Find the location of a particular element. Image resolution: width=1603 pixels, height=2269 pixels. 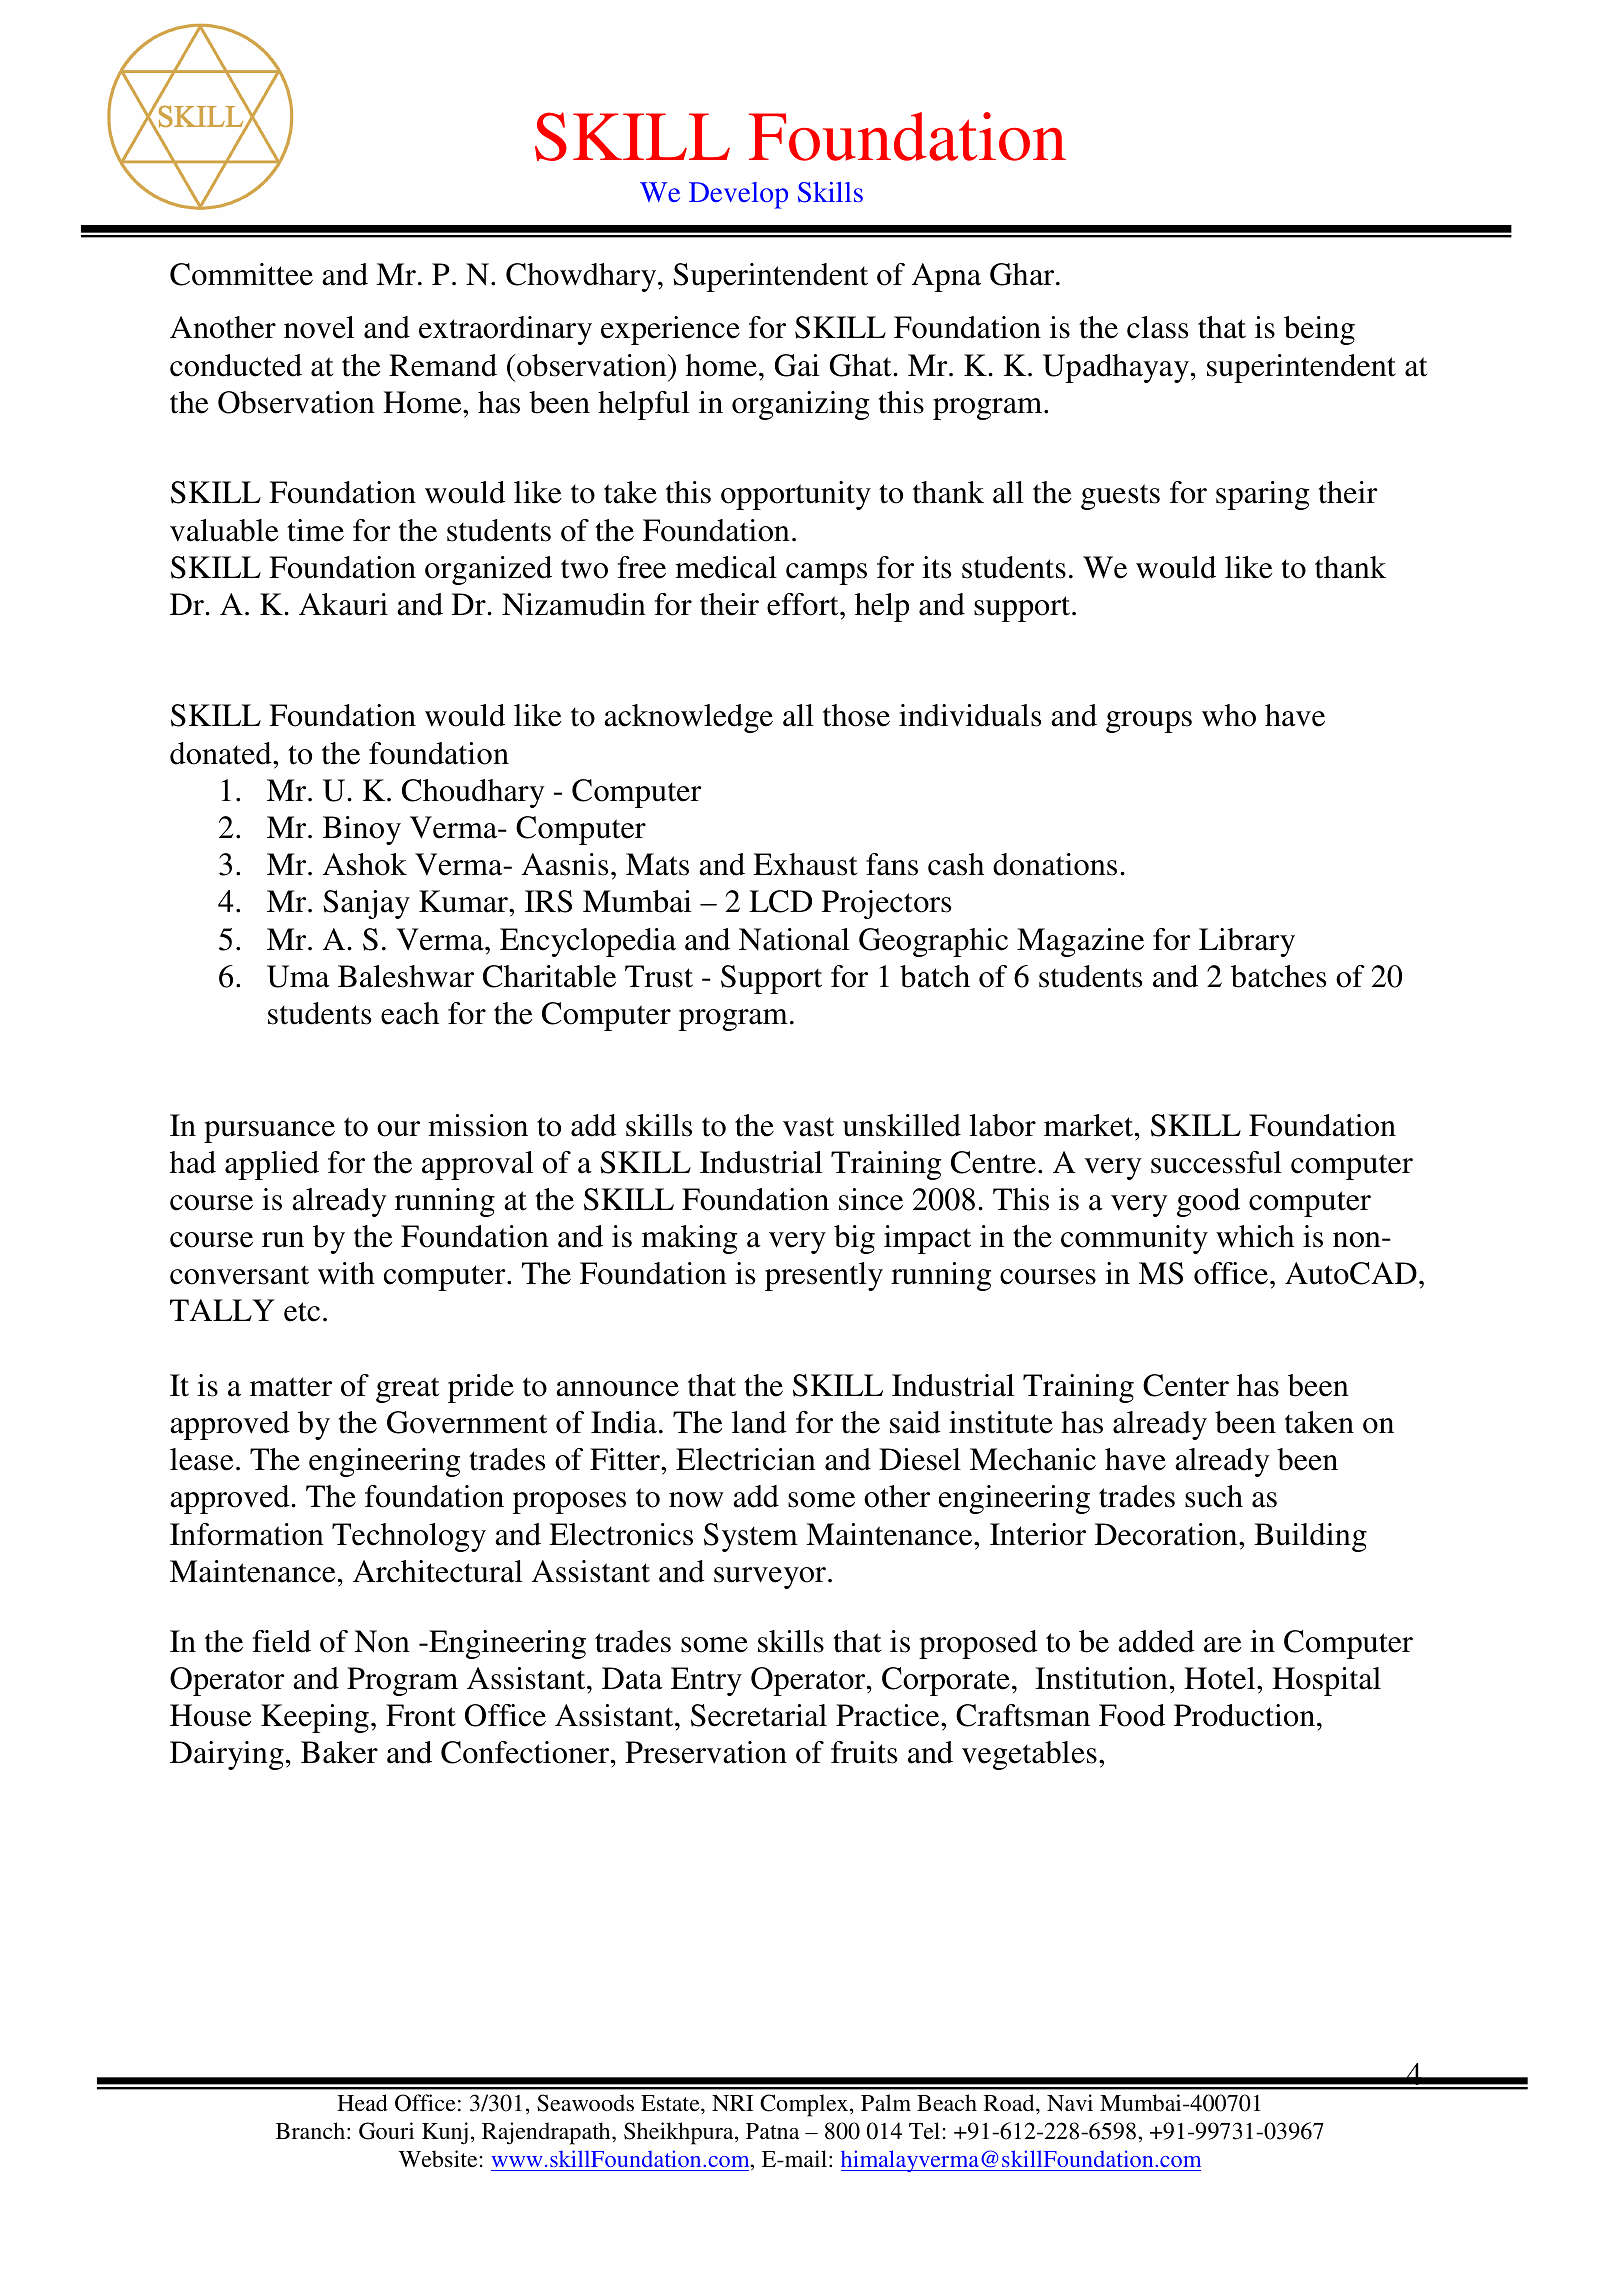

surveyor is located at coordinates (770, 1578).
